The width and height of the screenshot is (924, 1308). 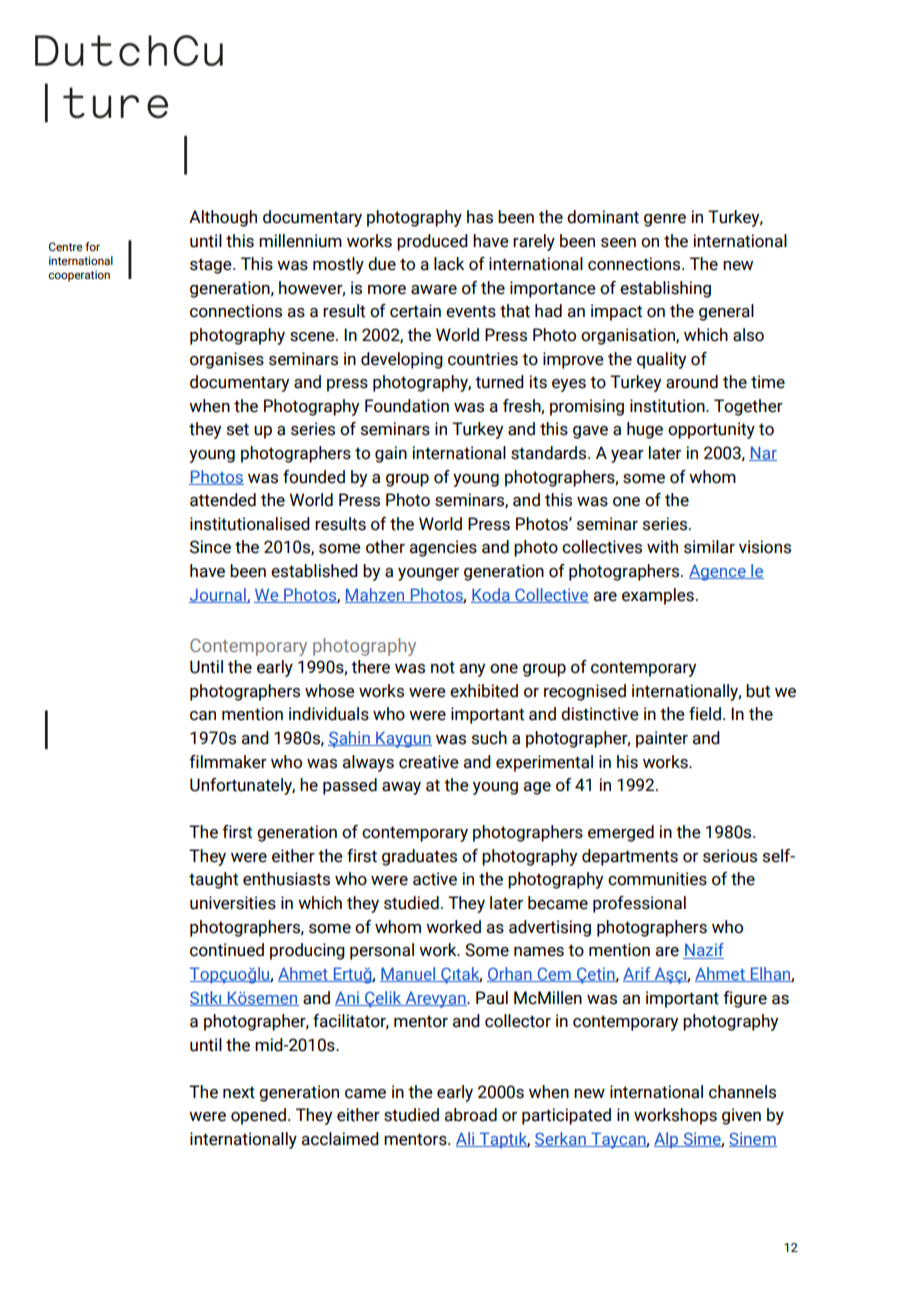 I want to click on with, so click(x=662, y=547).
